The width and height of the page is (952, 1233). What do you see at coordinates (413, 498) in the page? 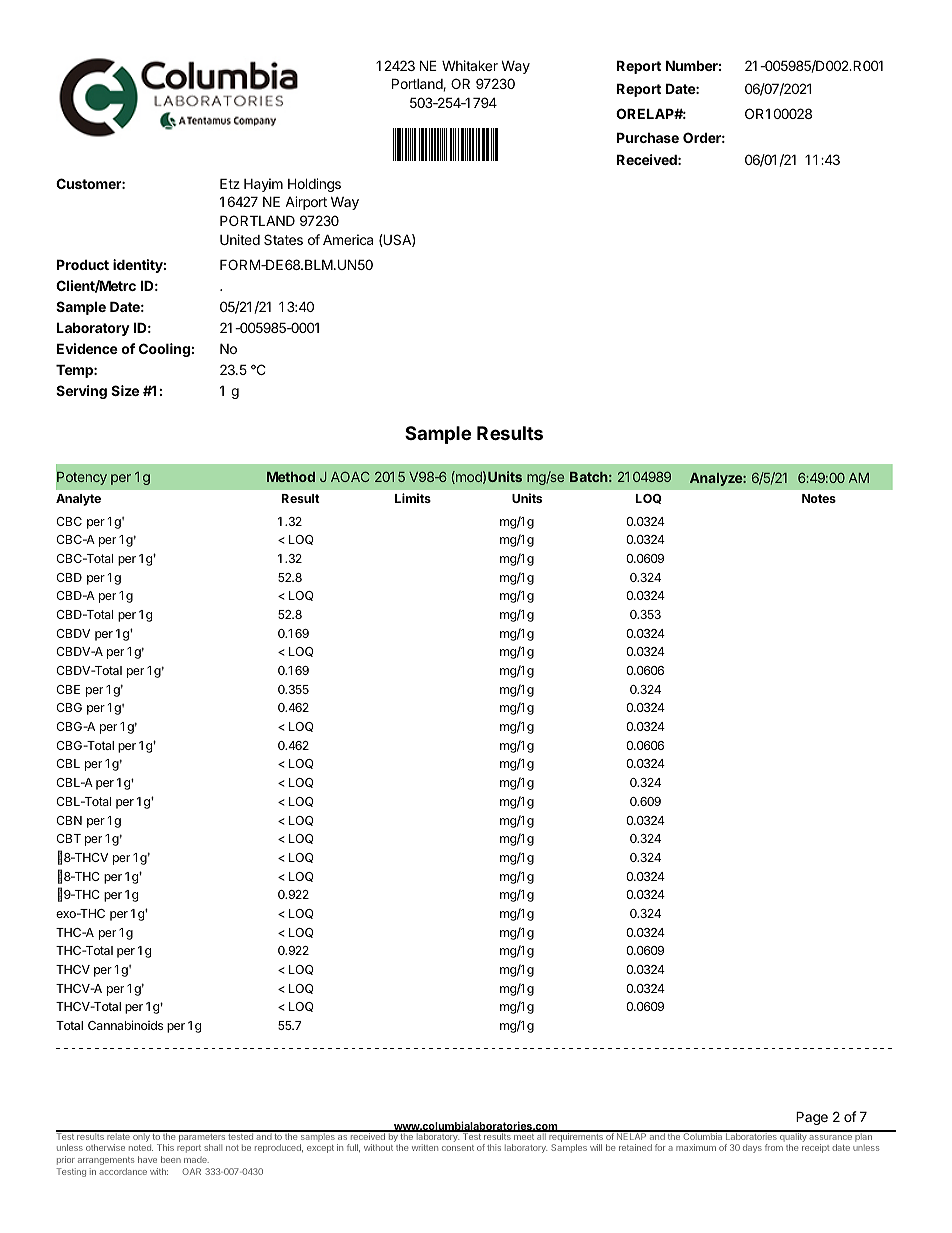
I see `Limits` at bounding box center [413, 498].
